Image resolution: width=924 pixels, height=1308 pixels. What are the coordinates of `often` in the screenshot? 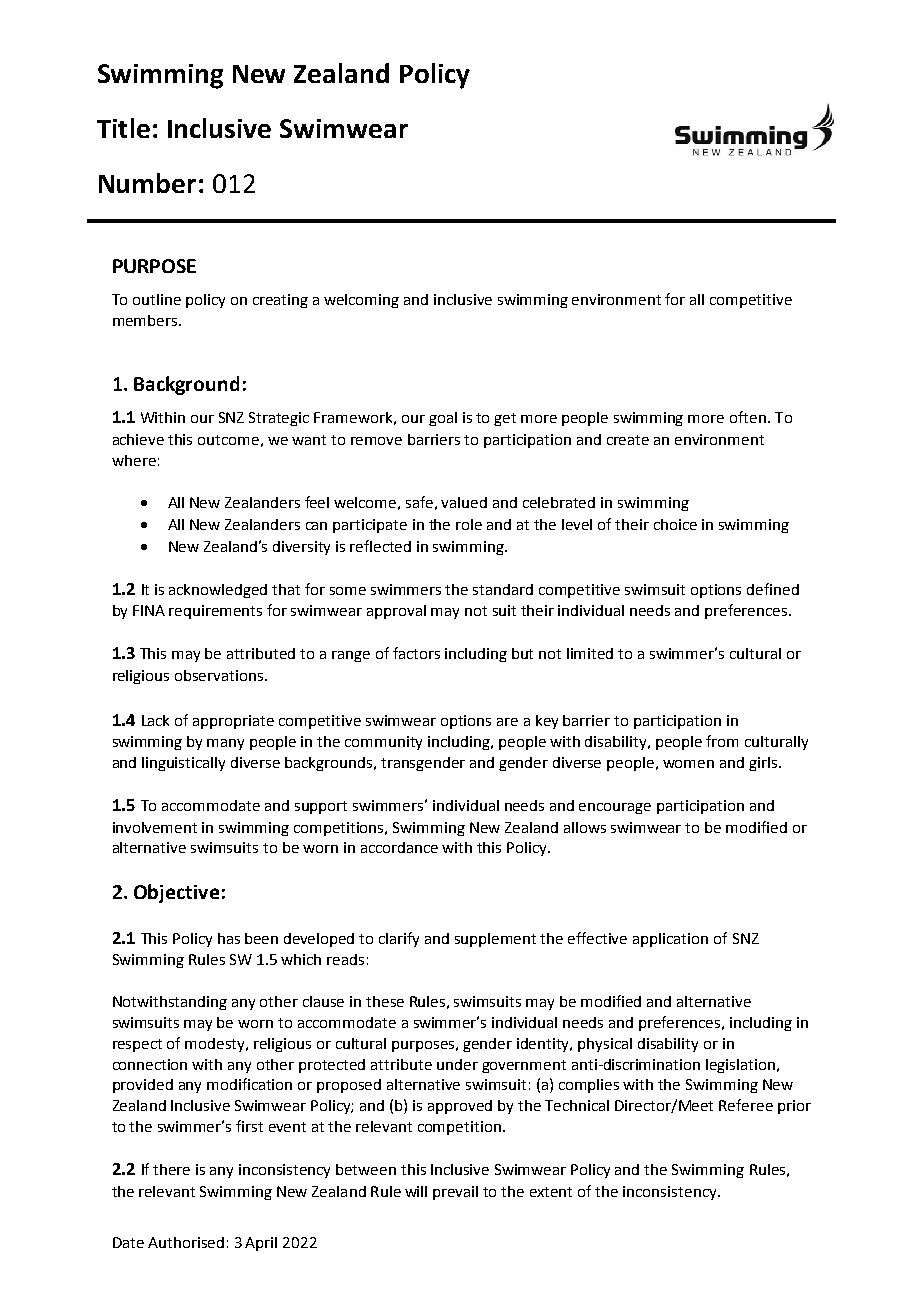 It's located at (748, 417).
